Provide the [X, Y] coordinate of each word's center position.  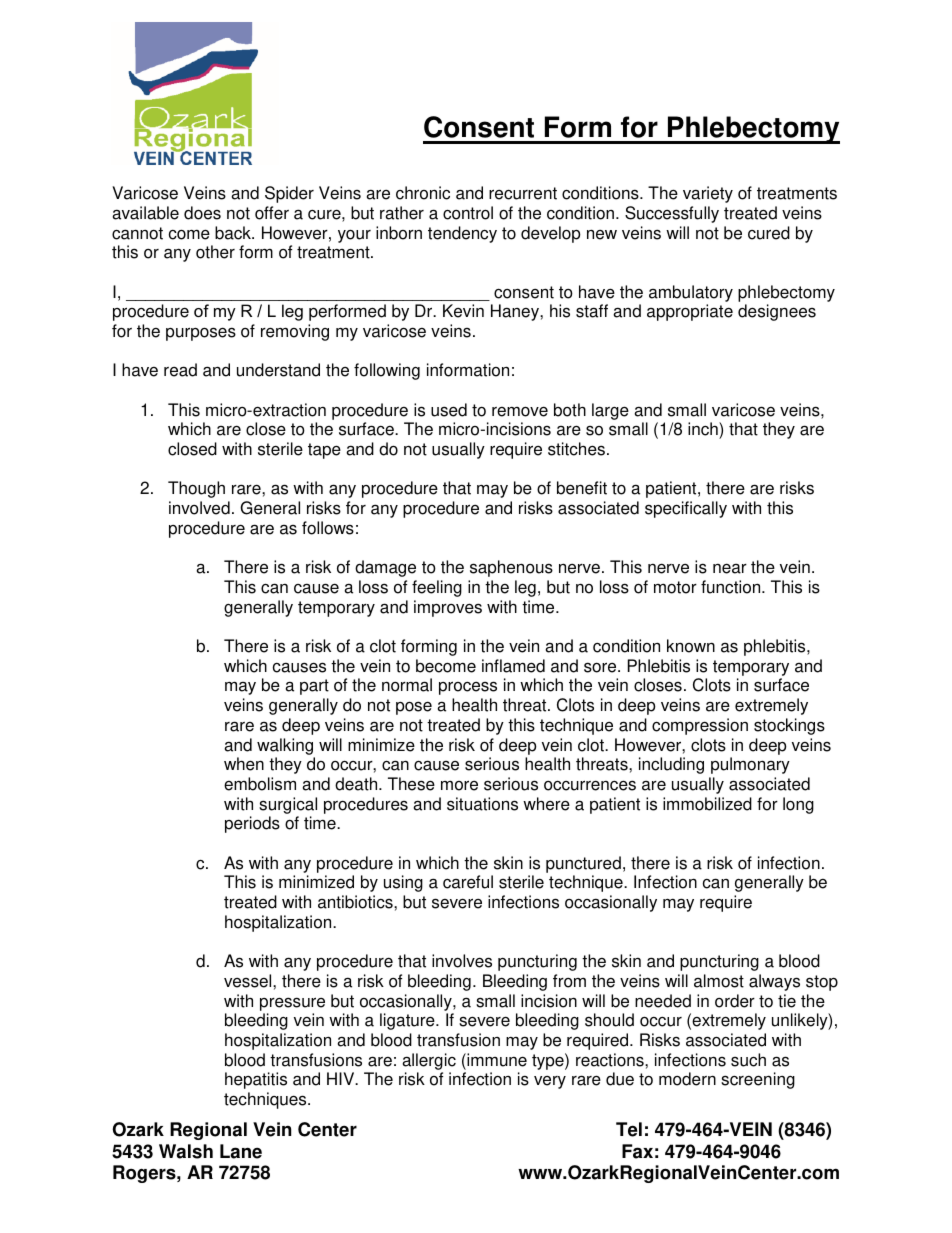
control [468, 213]
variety [708, 194]
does [202, 213]
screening [758, 1080]
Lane [241, 1151]
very [550, 1082]
